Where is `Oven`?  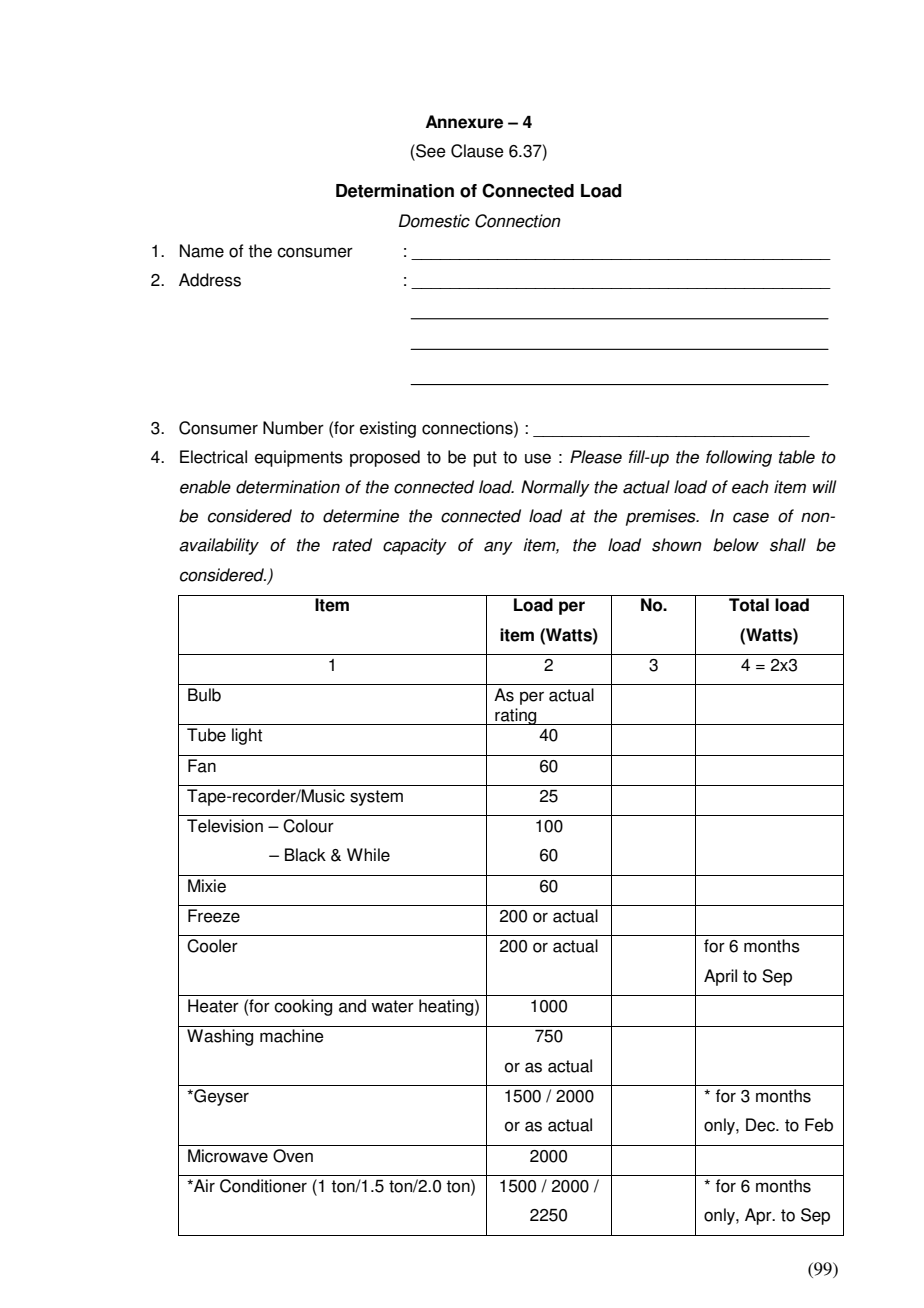 Oven is located at coordinates (293, 1156).
